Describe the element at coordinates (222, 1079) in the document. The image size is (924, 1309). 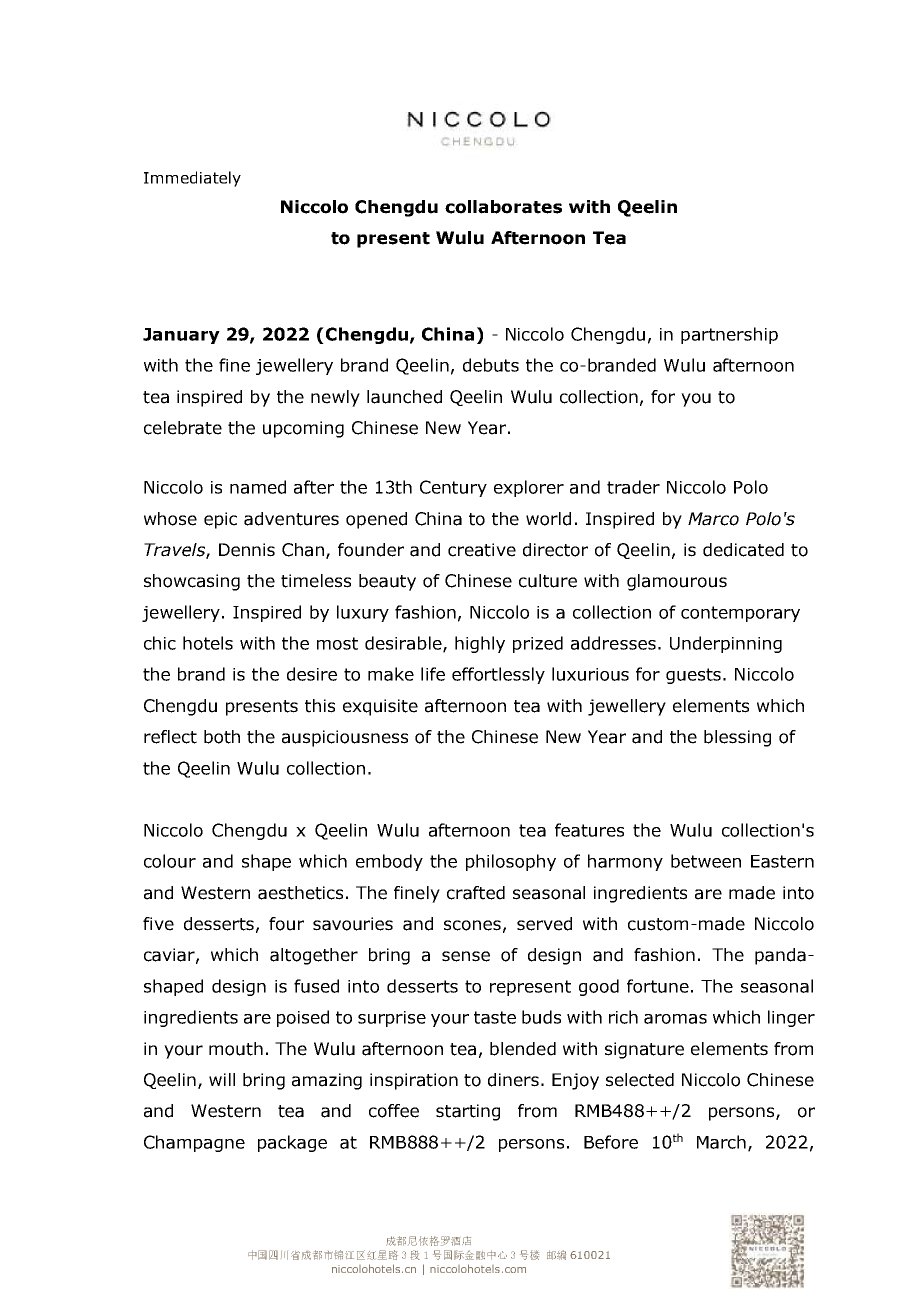
I see `will` at that location.
